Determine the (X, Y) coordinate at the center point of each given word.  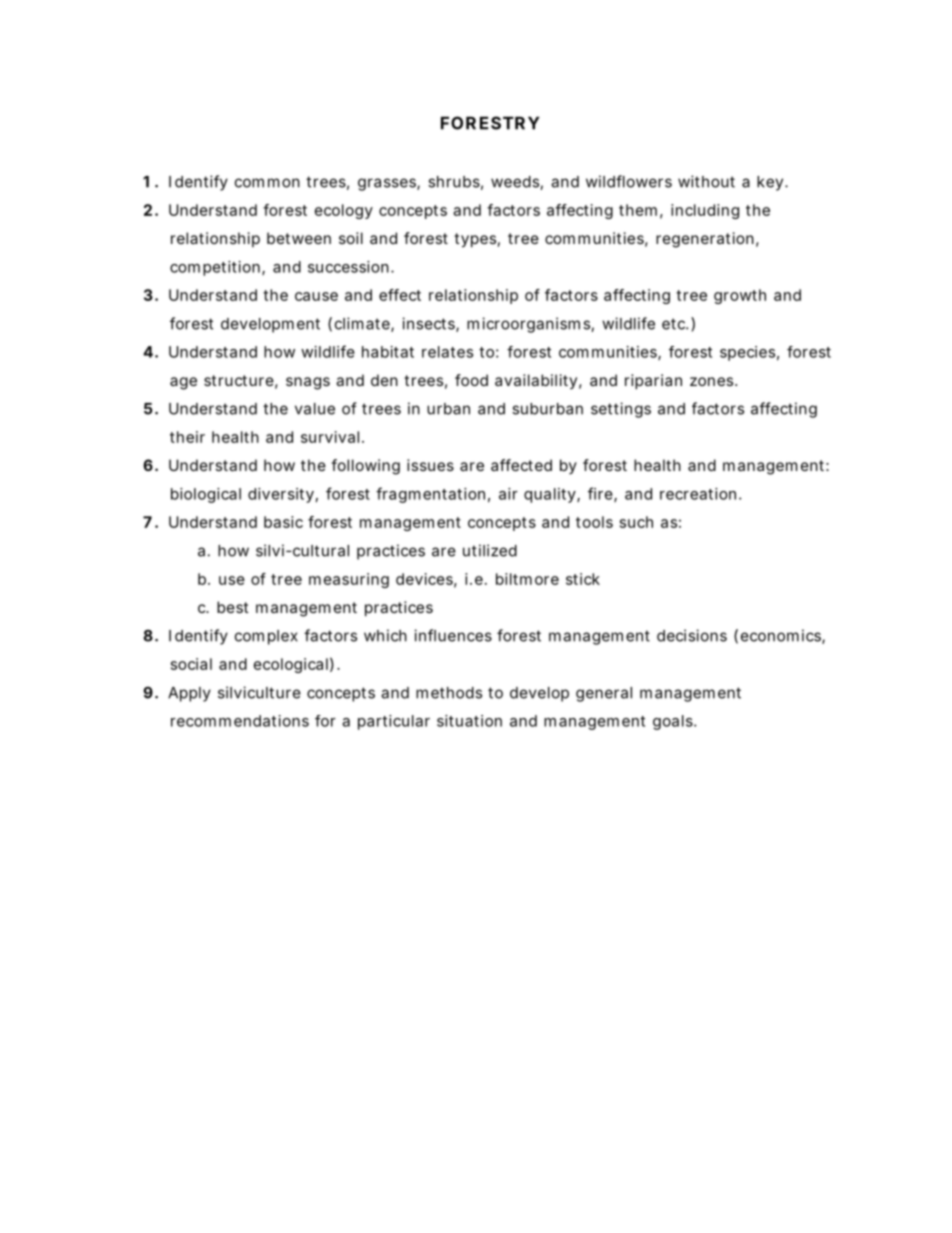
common (267, 183)
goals (674, 722)
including (705, 211)
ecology (344, 211)
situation (469, 721)
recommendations (240, 721)
